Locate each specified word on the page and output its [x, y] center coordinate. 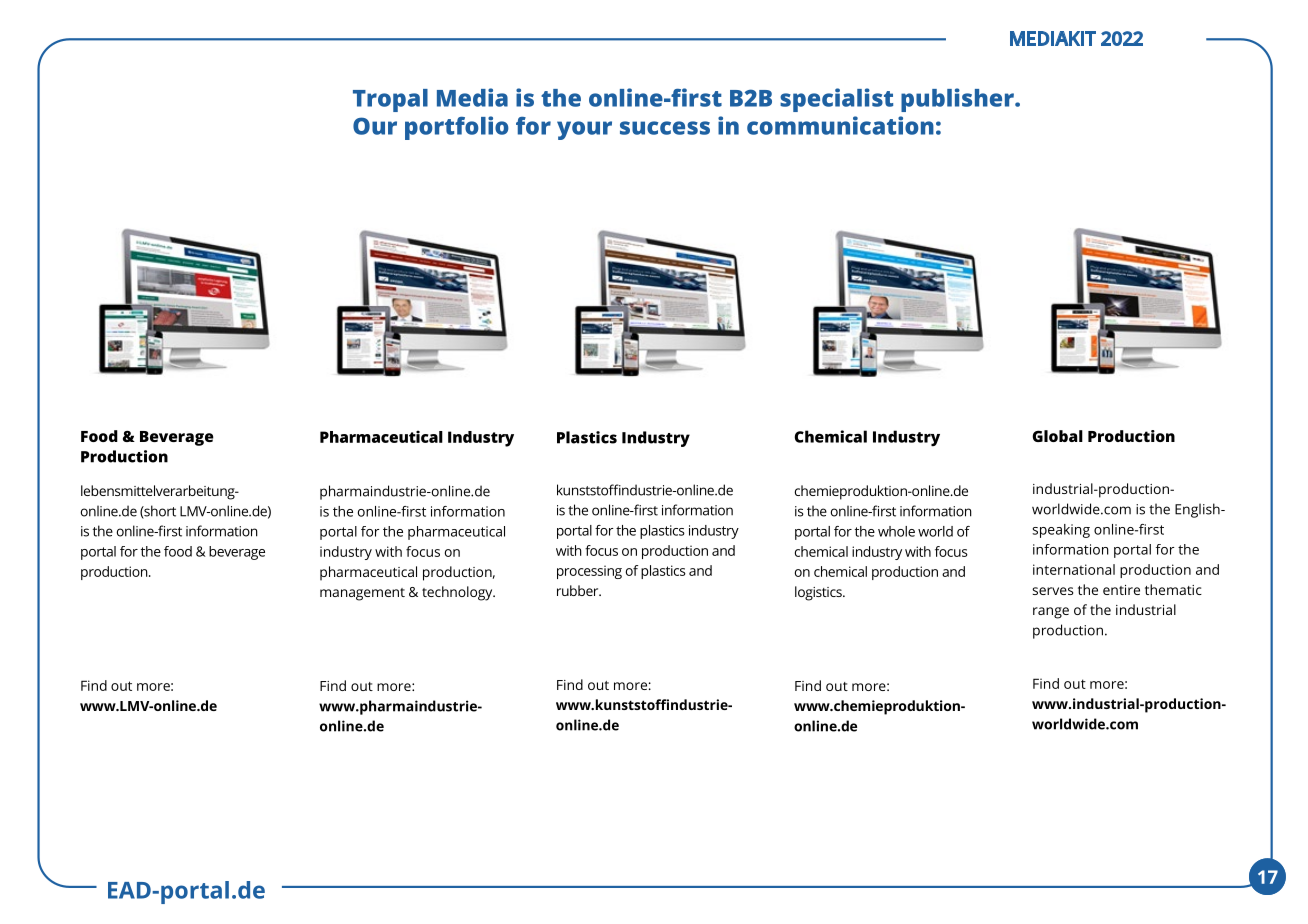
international [1074, 569]
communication [840, 125]
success [665, 128]
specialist [836, 100]
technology [458, 593]
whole [896, 531]
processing [589, 572]
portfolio [457, 128]
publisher [958, 100]
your [584, 130]
